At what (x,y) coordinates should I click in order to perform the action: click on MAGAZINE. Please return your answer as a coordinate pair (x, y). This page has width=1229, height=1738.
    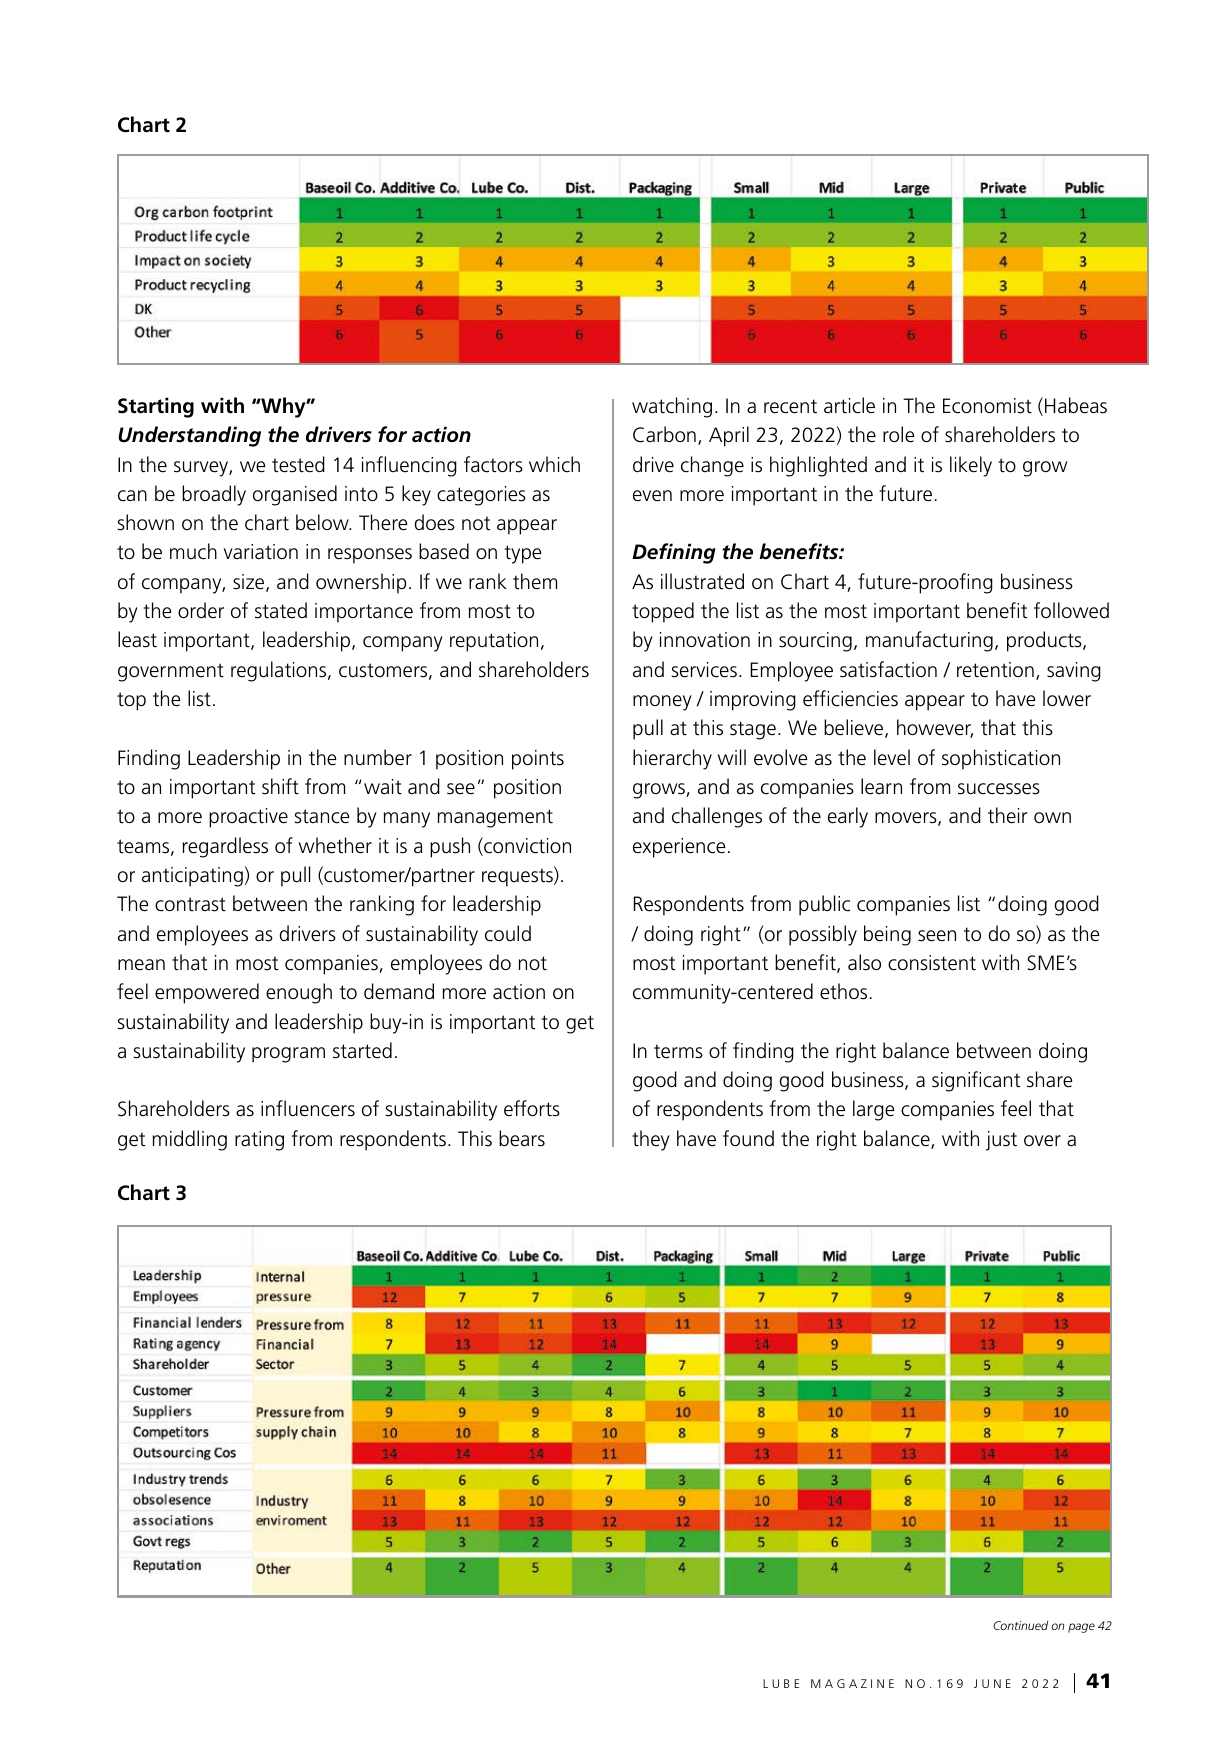
    Looking at the image, I should click on (852, 1683).
